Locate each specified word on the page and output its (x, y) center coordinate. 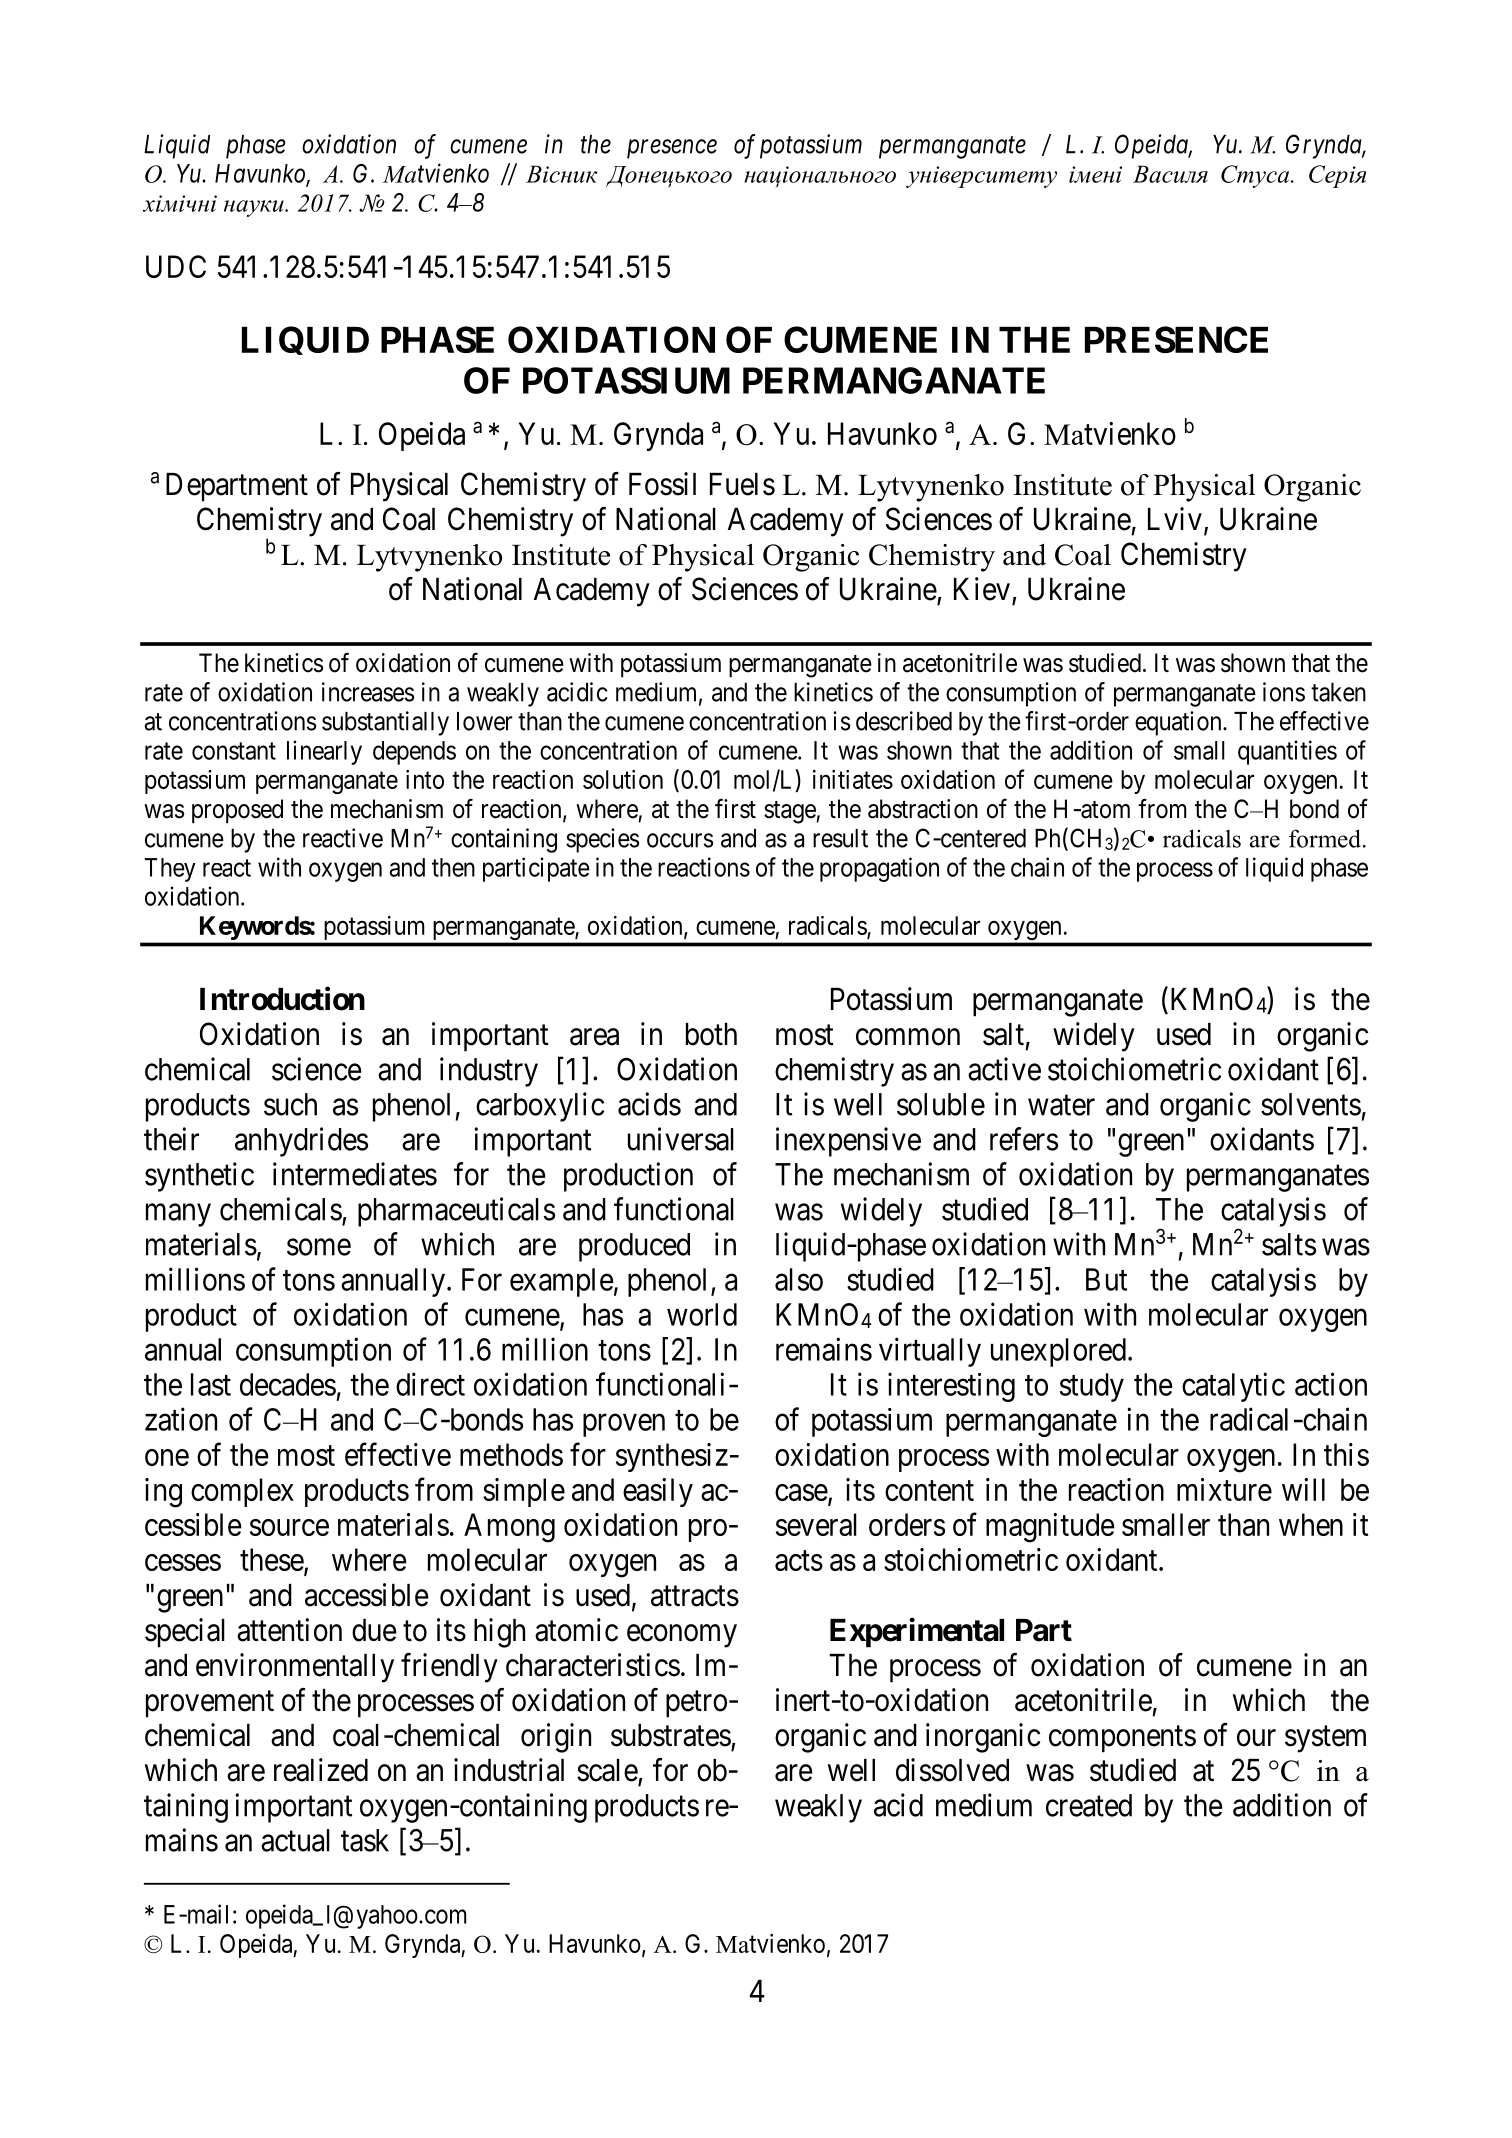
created (1089, 1805)
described (904, 721)
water (1061, 1105)
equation (1179, 723)
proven (624, 1425)
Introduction (282, 998)
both (711, 1034)
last (211, 1384)
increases (368, 692)
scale (607, 1770)
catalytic (1233, 1387)
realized (321, 1770)
